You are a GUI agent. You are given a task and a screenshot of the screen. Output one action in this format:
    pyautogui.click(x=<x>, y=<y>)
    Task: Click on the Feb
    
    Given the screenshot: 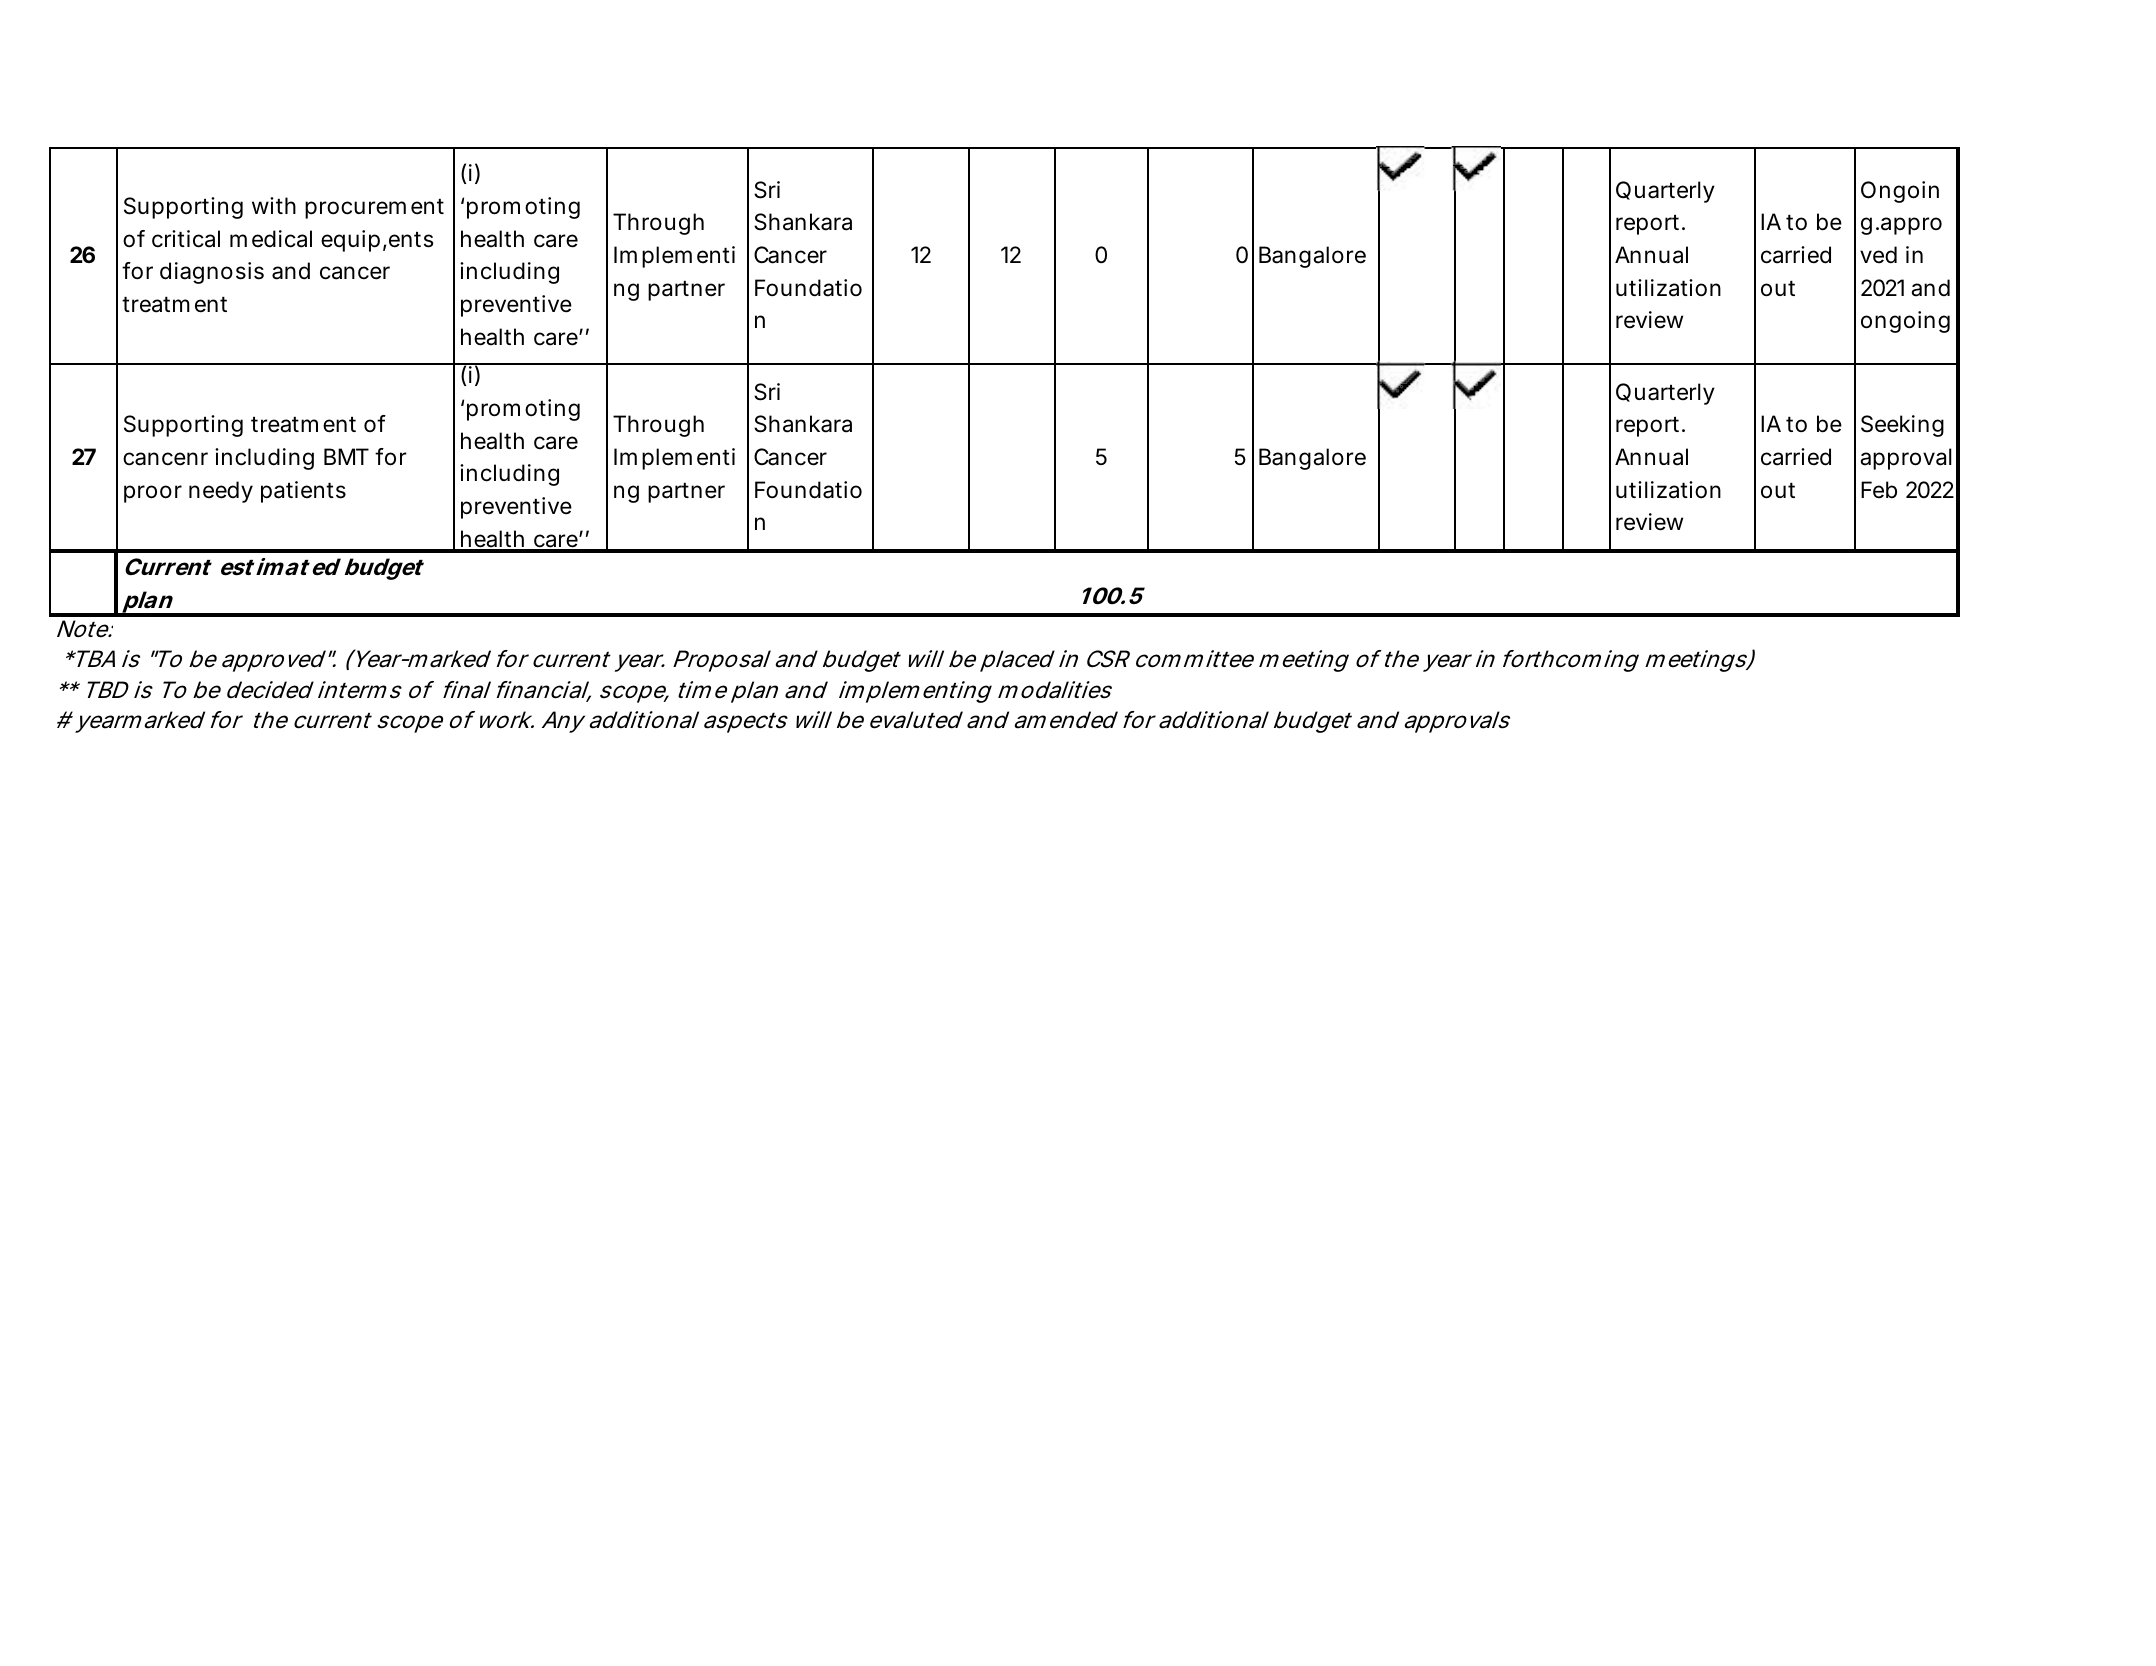 What is the action you would take?
    pyautogui.click(x=1879, y=490)
